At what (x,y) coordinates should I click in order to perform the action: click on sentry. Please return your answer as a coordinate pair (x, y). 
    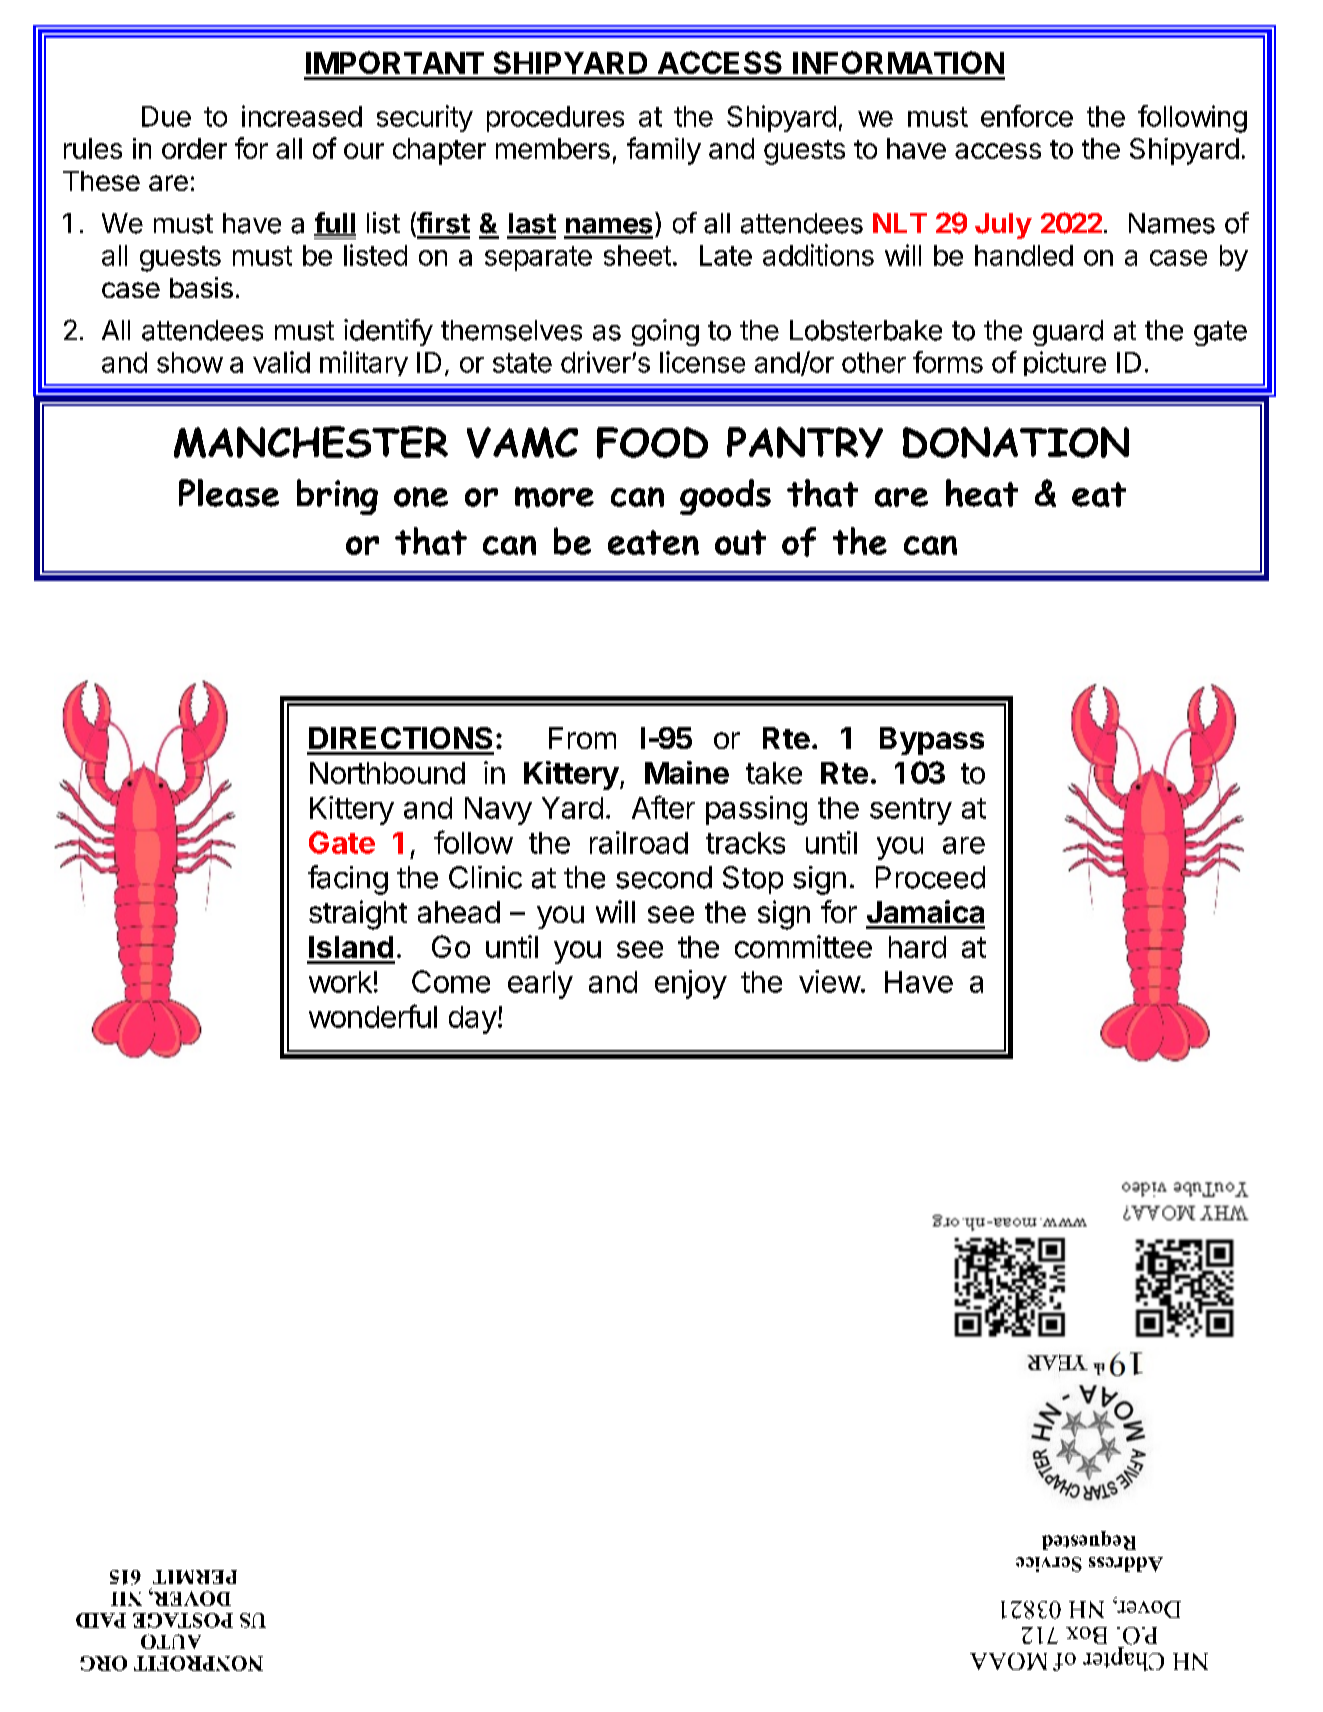
    Looking at the image, I should click on (911, 811).
